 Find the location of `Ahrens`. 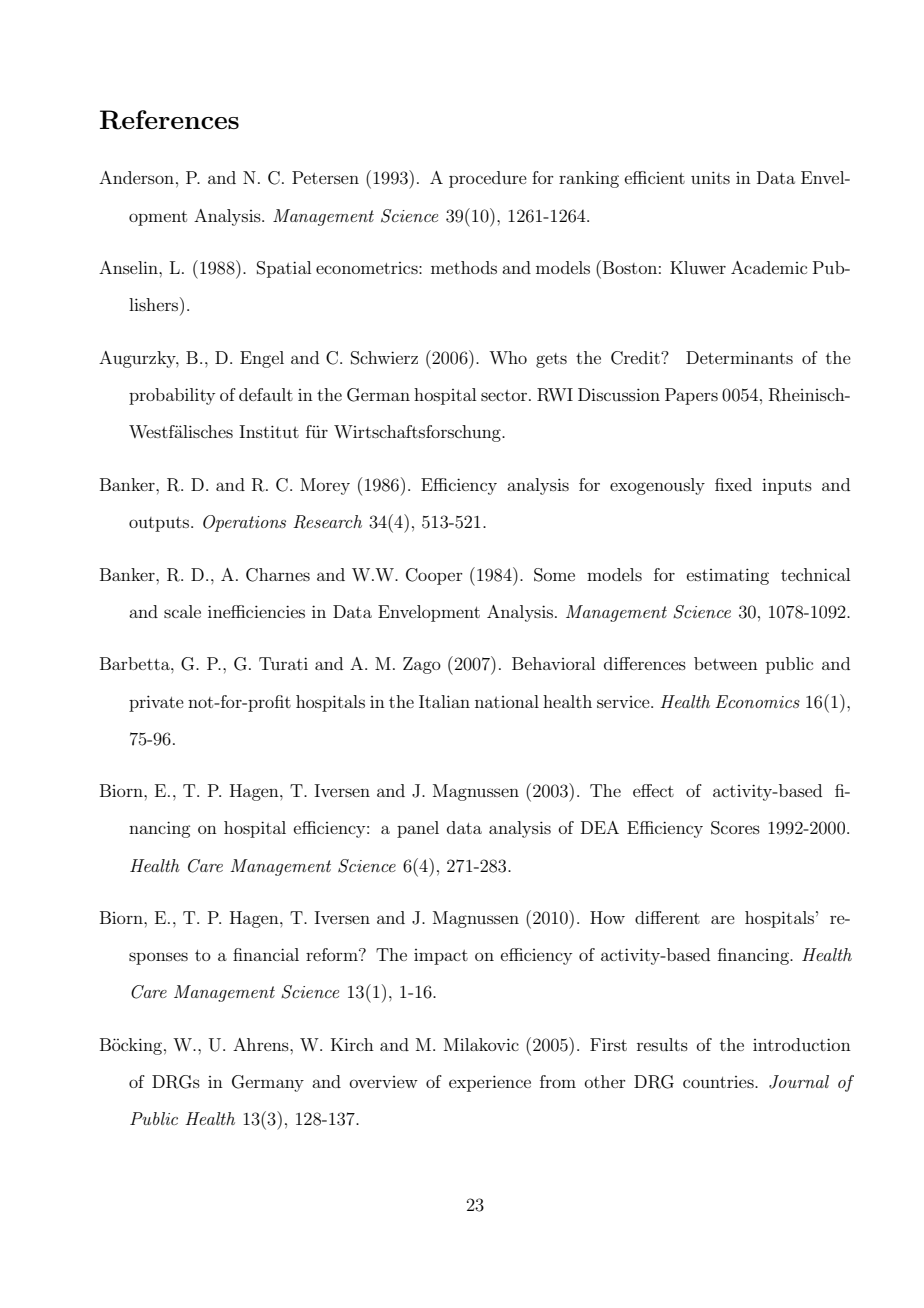

Ahrens is located at coordinates (262, 1044).
